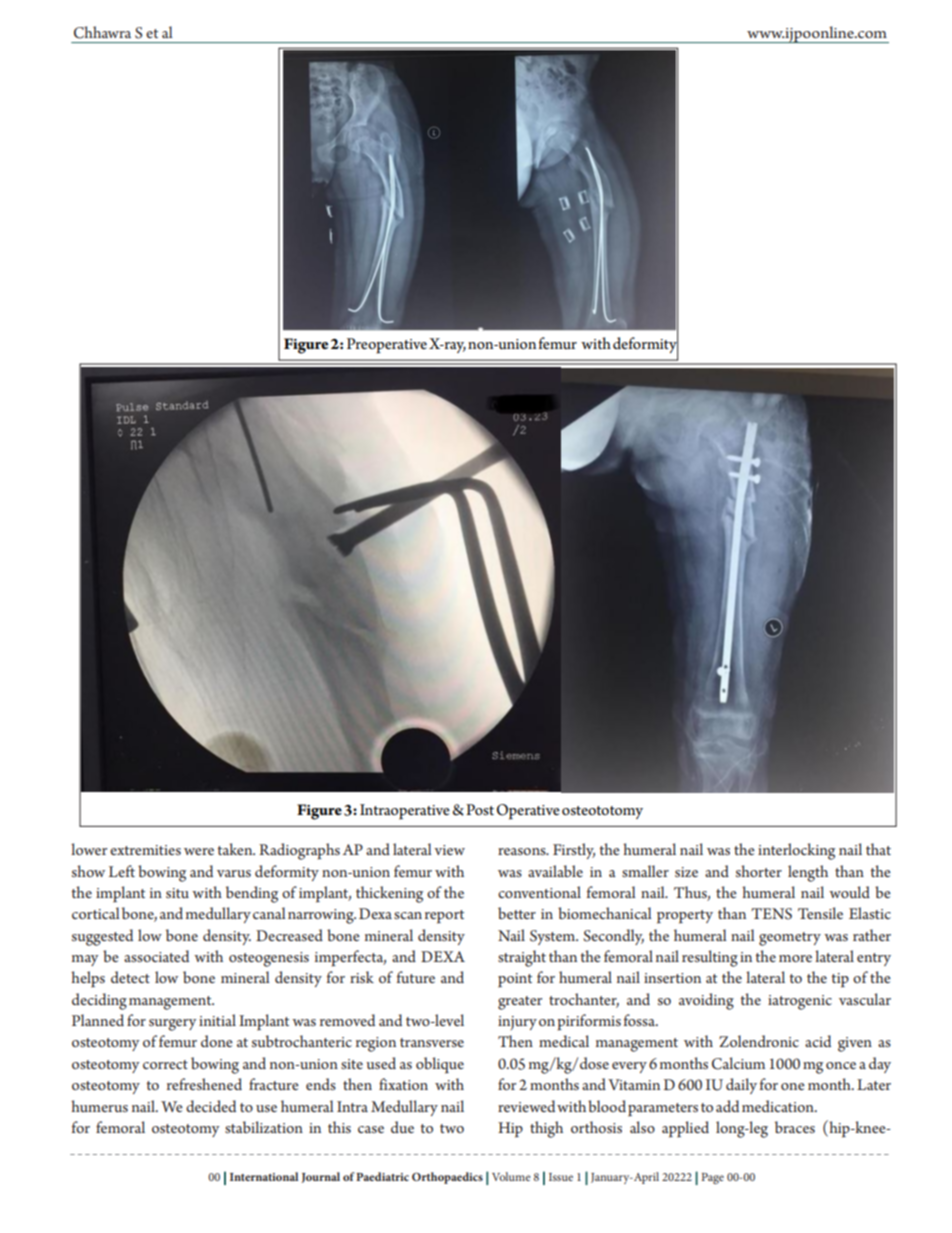  Describe the element at coordinates (165, 1064) in the image. I see `correct` at that location.
